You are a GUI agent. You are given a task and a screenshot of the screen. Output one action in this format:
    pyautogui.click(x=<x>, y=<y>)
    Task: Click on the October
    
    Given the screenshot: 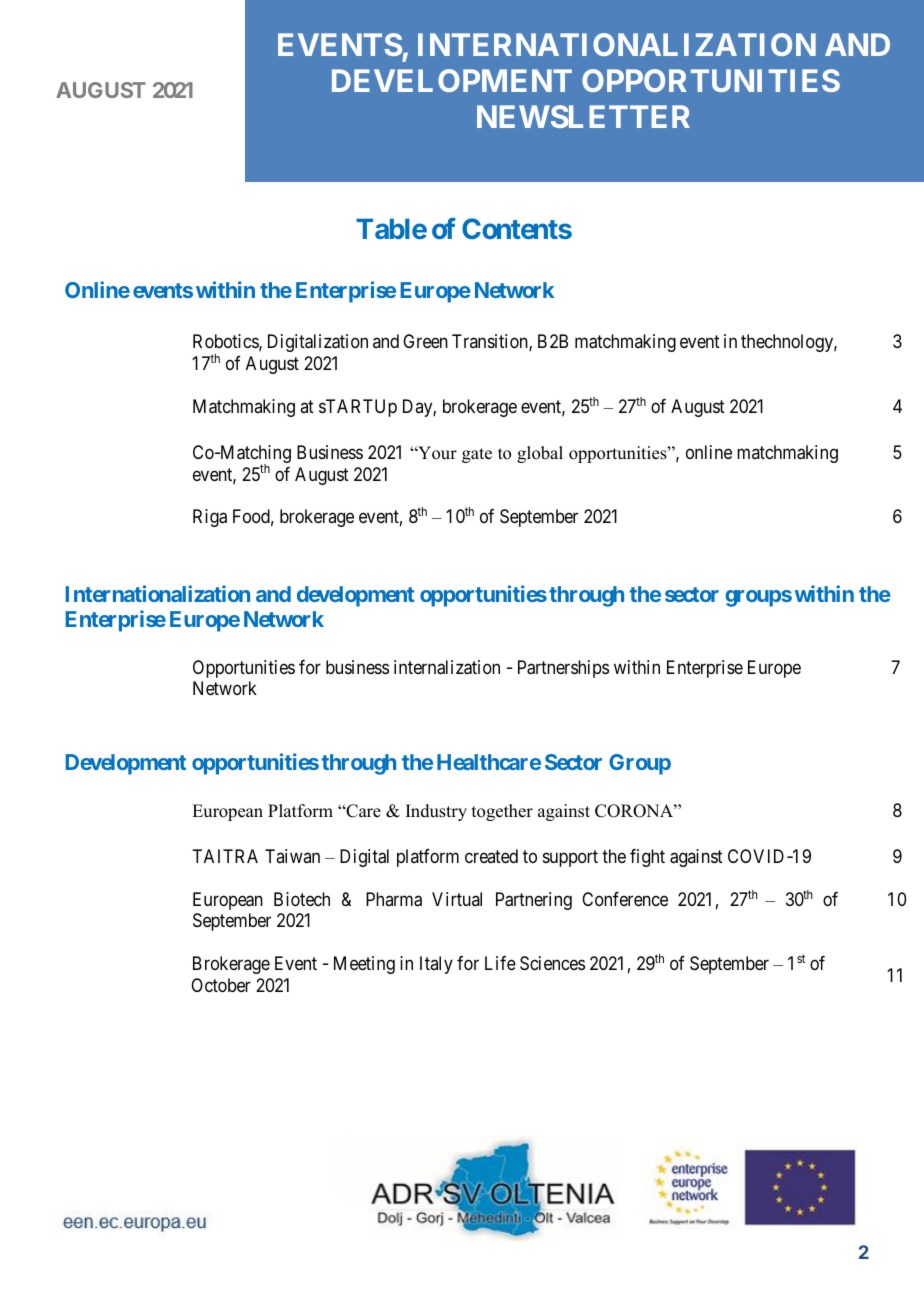 What is the action you would take?
    pyautogui.click(x=221, y=985)
